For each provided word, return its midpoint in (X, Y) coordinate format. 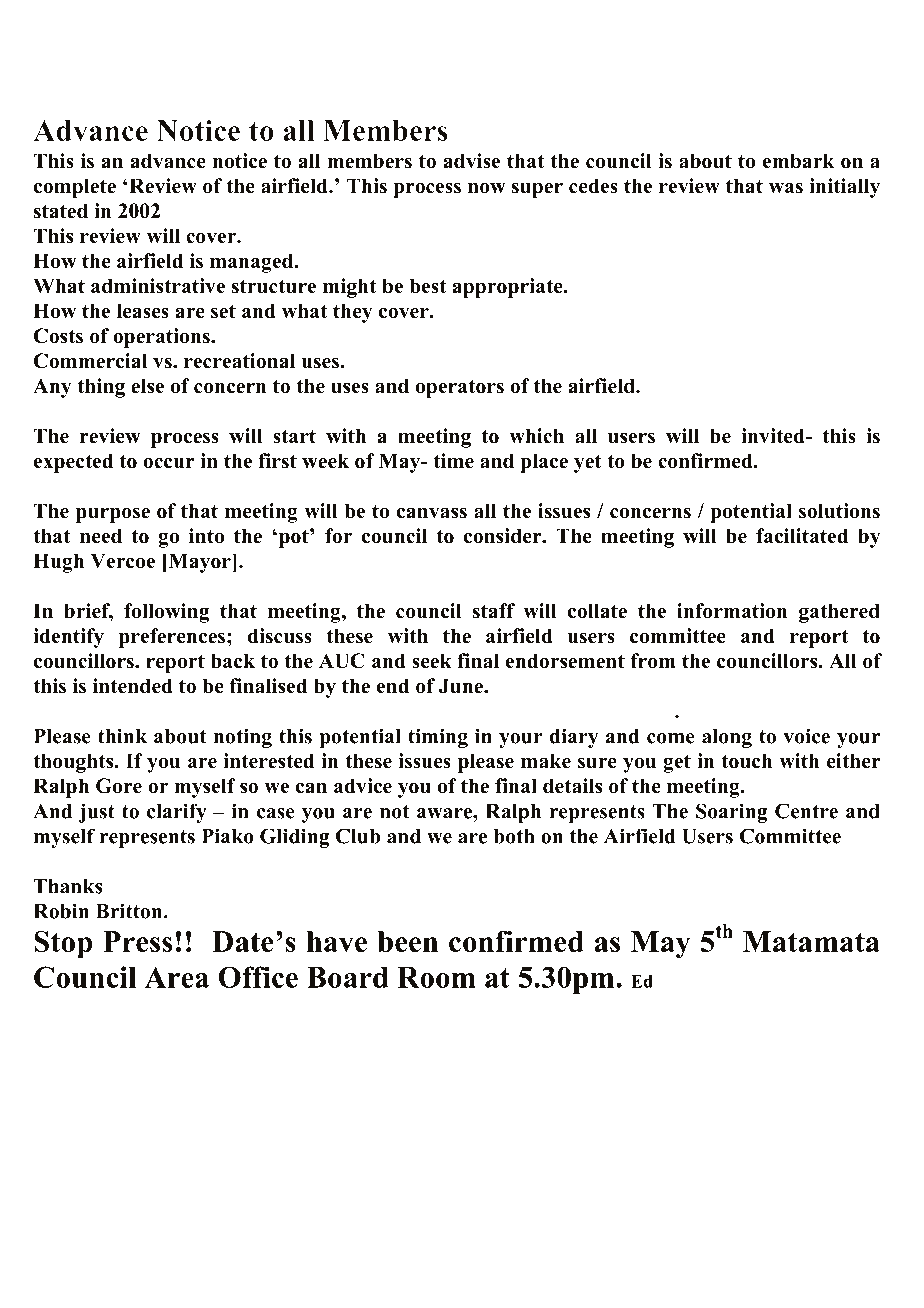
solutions (839, 511)
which (536, 436)
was (786, 188)
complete (75, 188)
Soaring (731, 813)
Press (137, 941)
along (727, 738)
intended (133, 686)
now (487, 188)
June (462, 686)
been (407, 941)
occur (169, 463)
